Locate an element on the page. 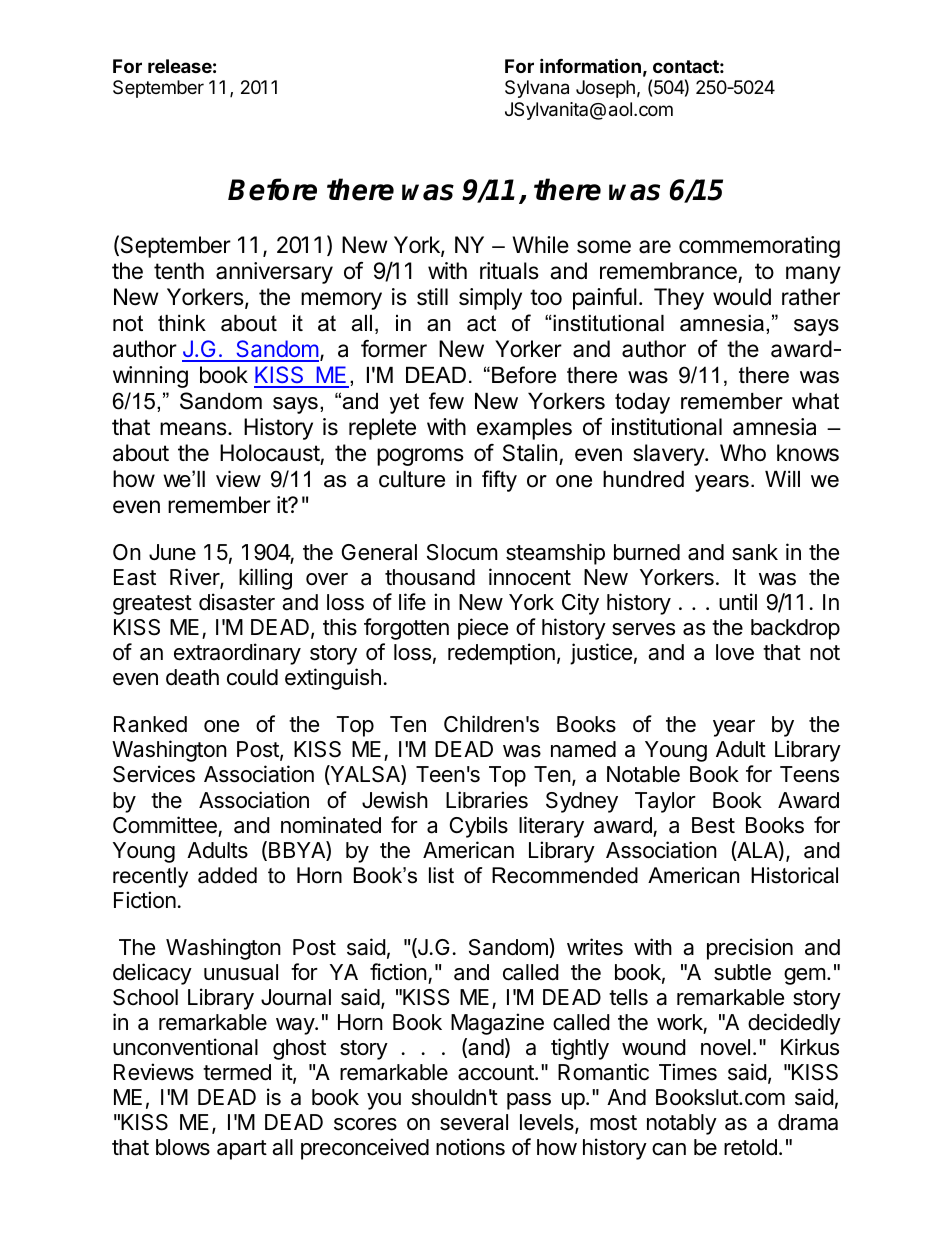  retold is located at coordinates (750, 1147).
